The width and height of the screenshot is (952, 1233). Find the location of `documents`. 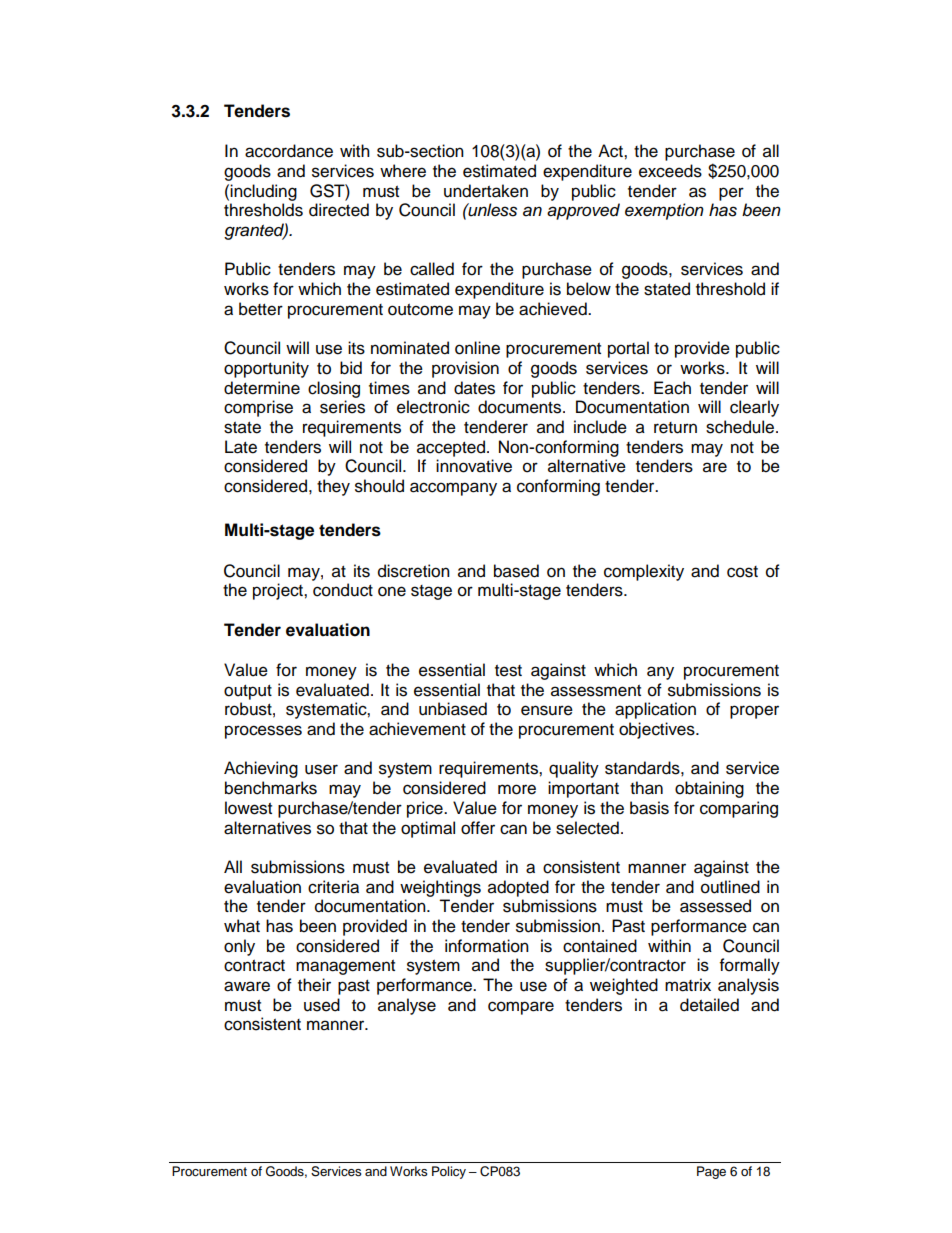

documents is located at coordinates (521, 407).
